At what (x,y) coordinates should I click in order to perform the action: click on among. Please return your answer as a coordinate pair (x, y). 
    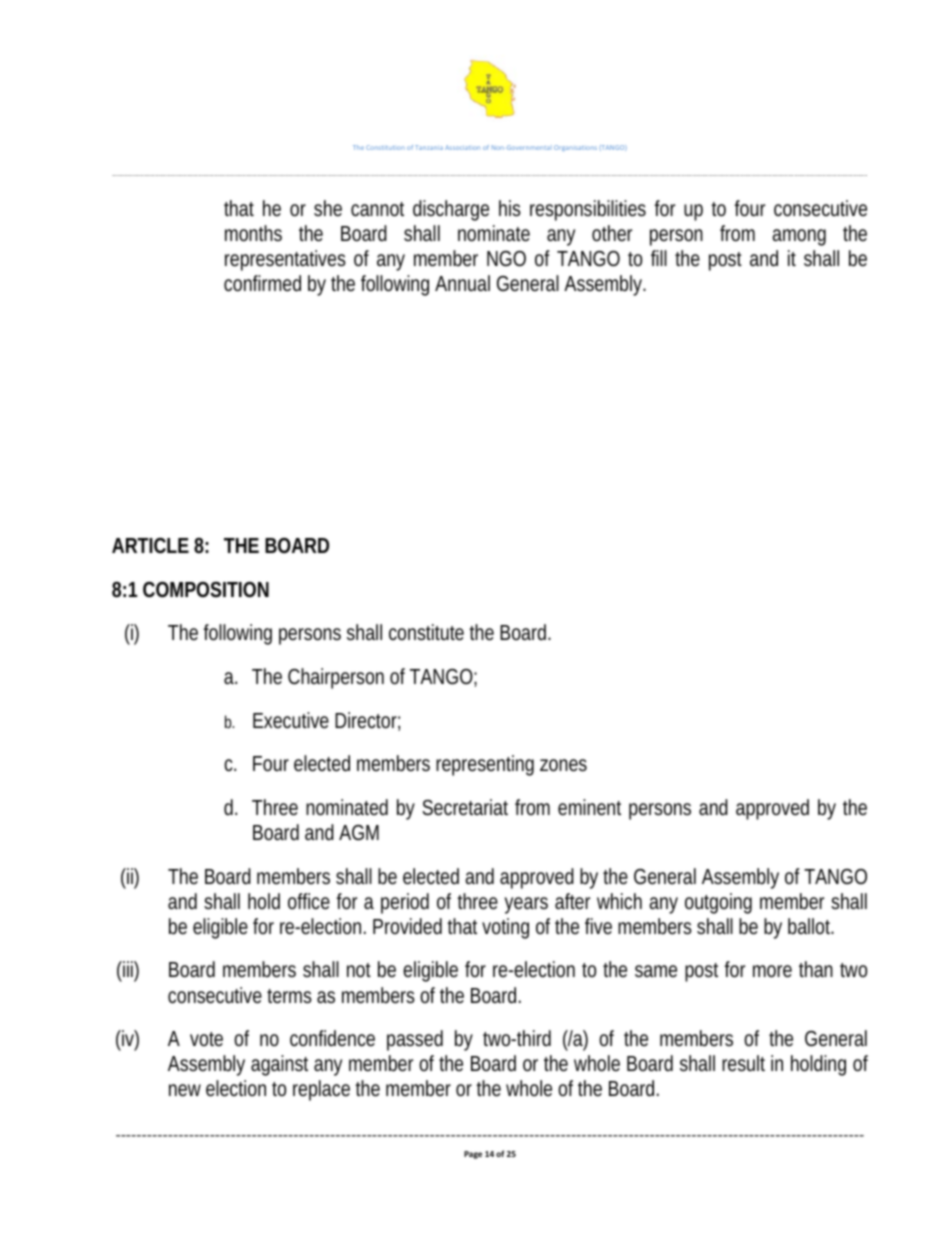
    Looking at the image, I should click on (799, 237).
